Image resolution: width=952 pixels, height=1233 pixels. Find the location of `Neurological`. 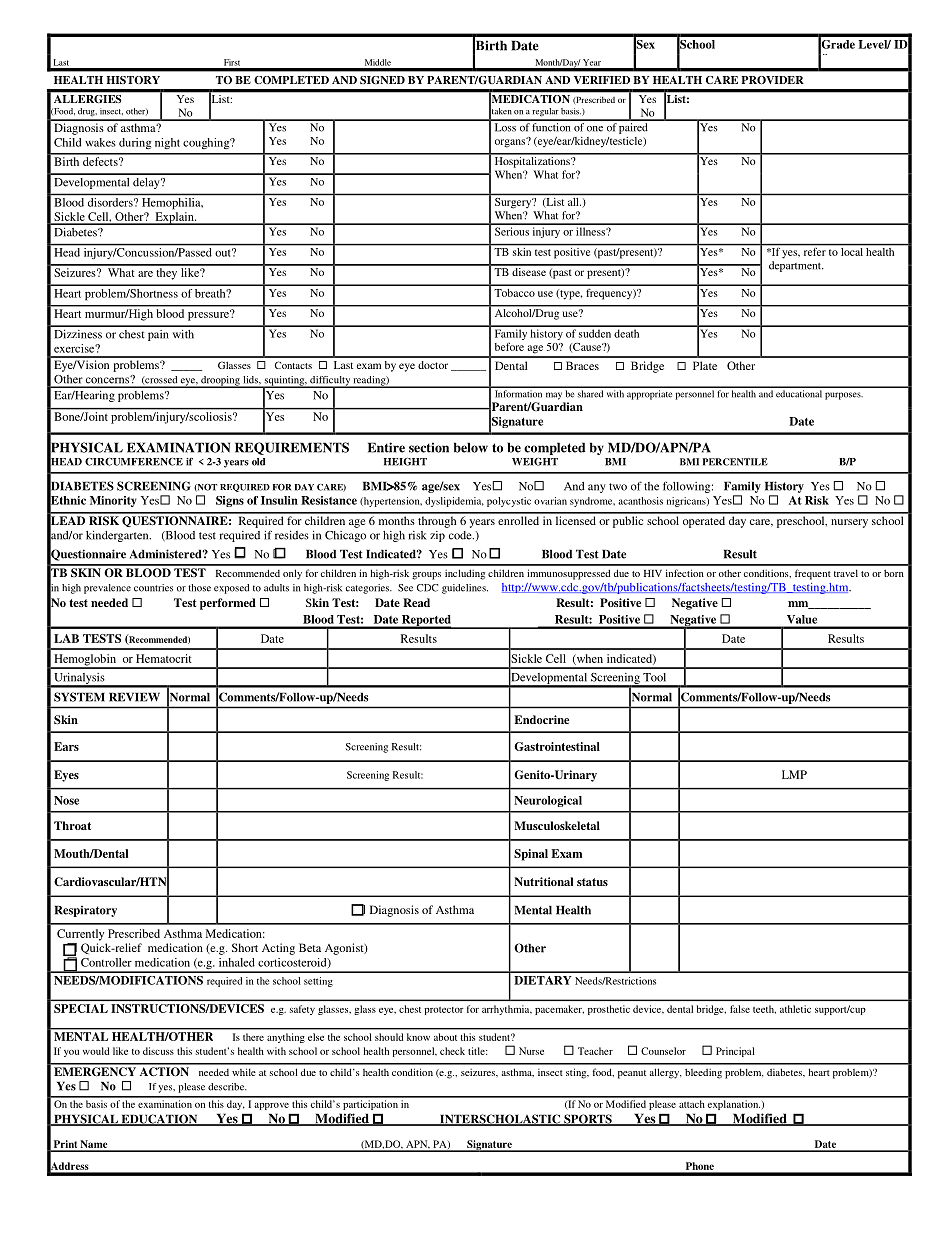

Neurological is located at coordinates (548, 801).
